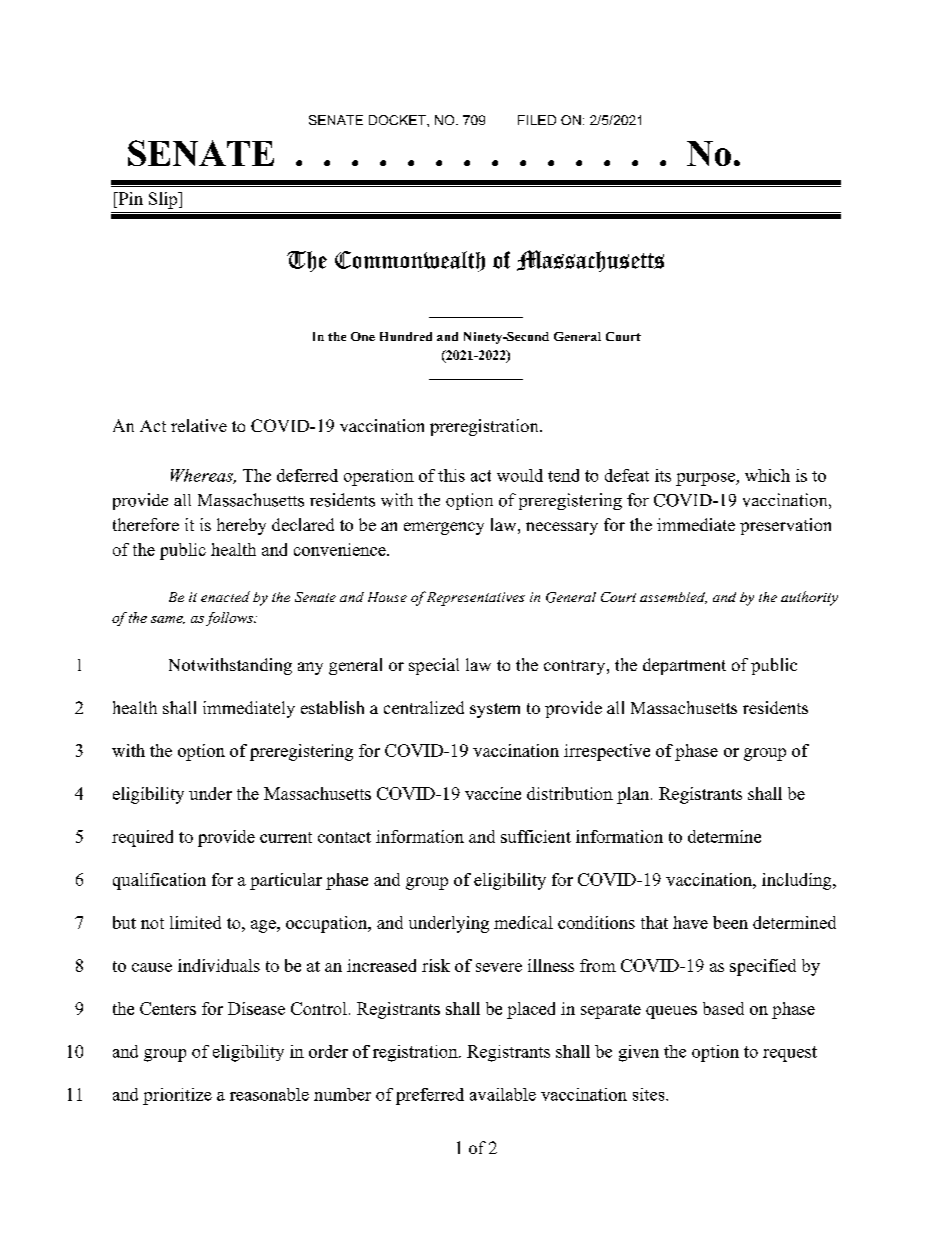 The width and height of the image is (952, 1233). I want to click on DOCKET, so click(398, 120).
